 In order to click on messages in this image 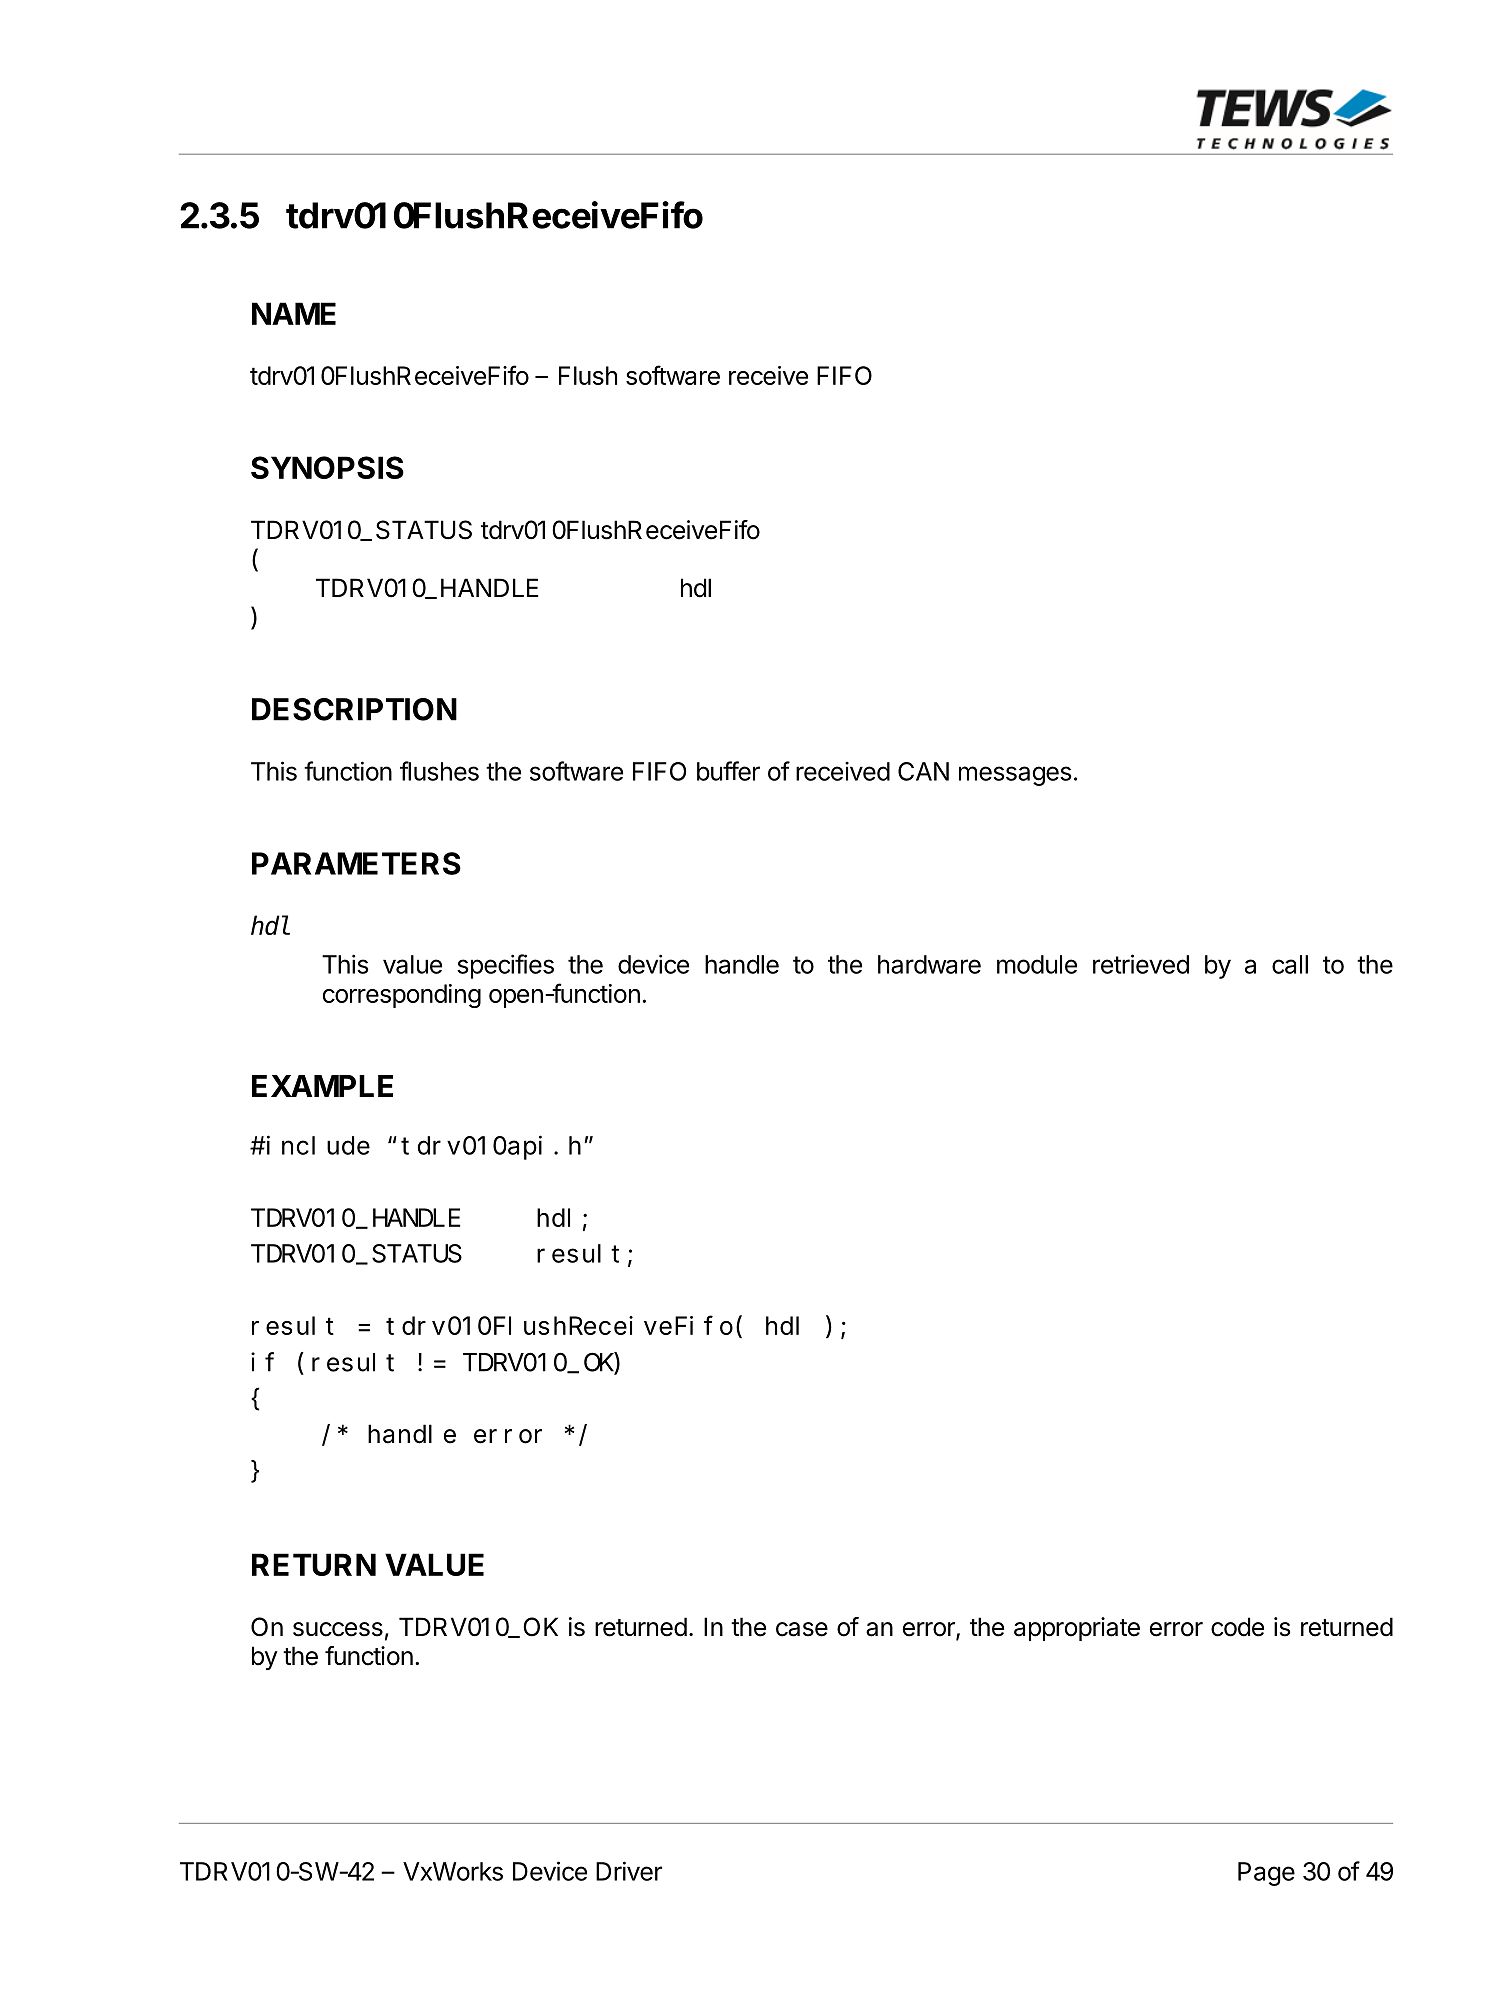, I will do `click(1015, 776)`.
